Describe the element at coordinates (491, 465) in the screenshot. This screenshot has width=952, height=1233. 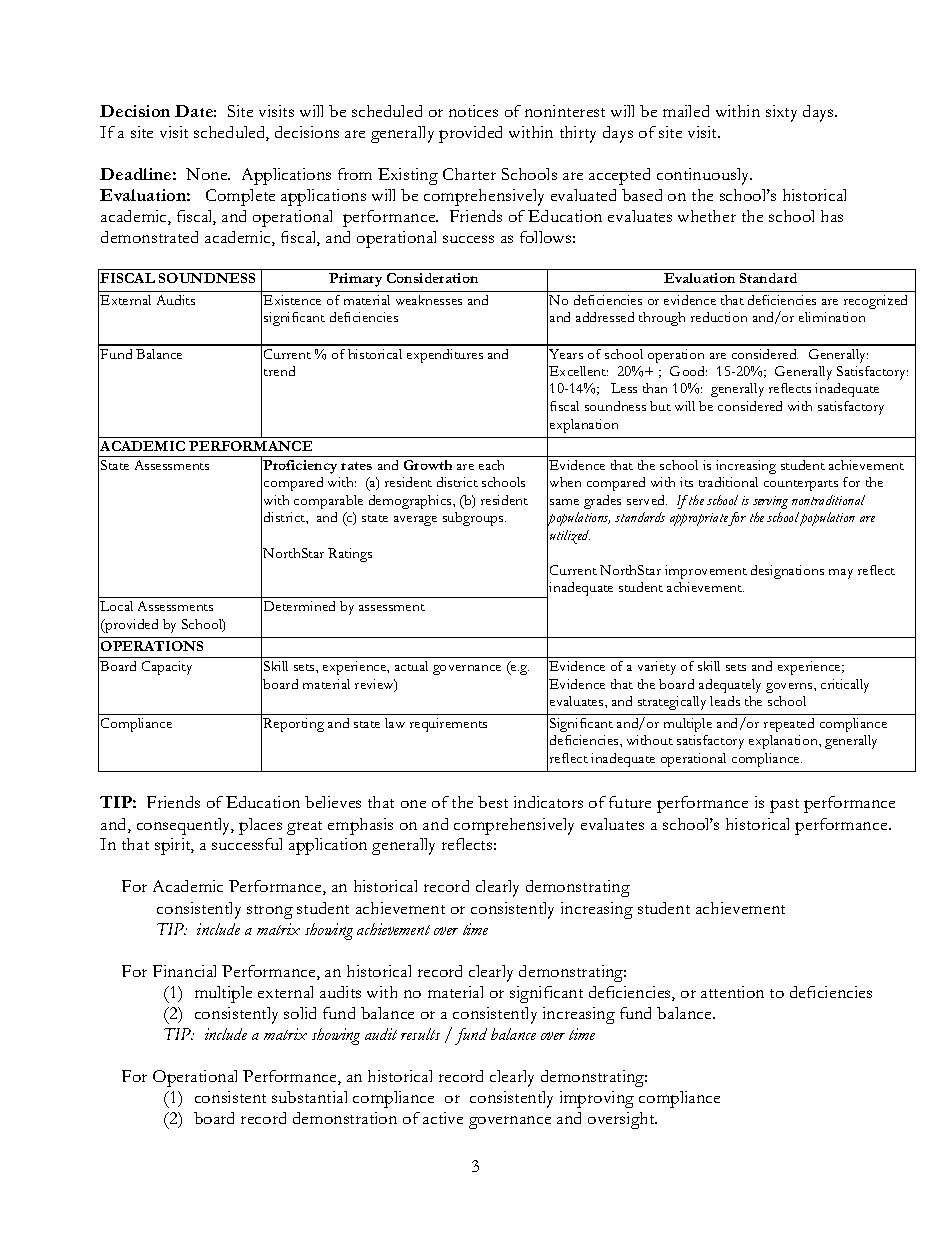
I see `each` at that location.
